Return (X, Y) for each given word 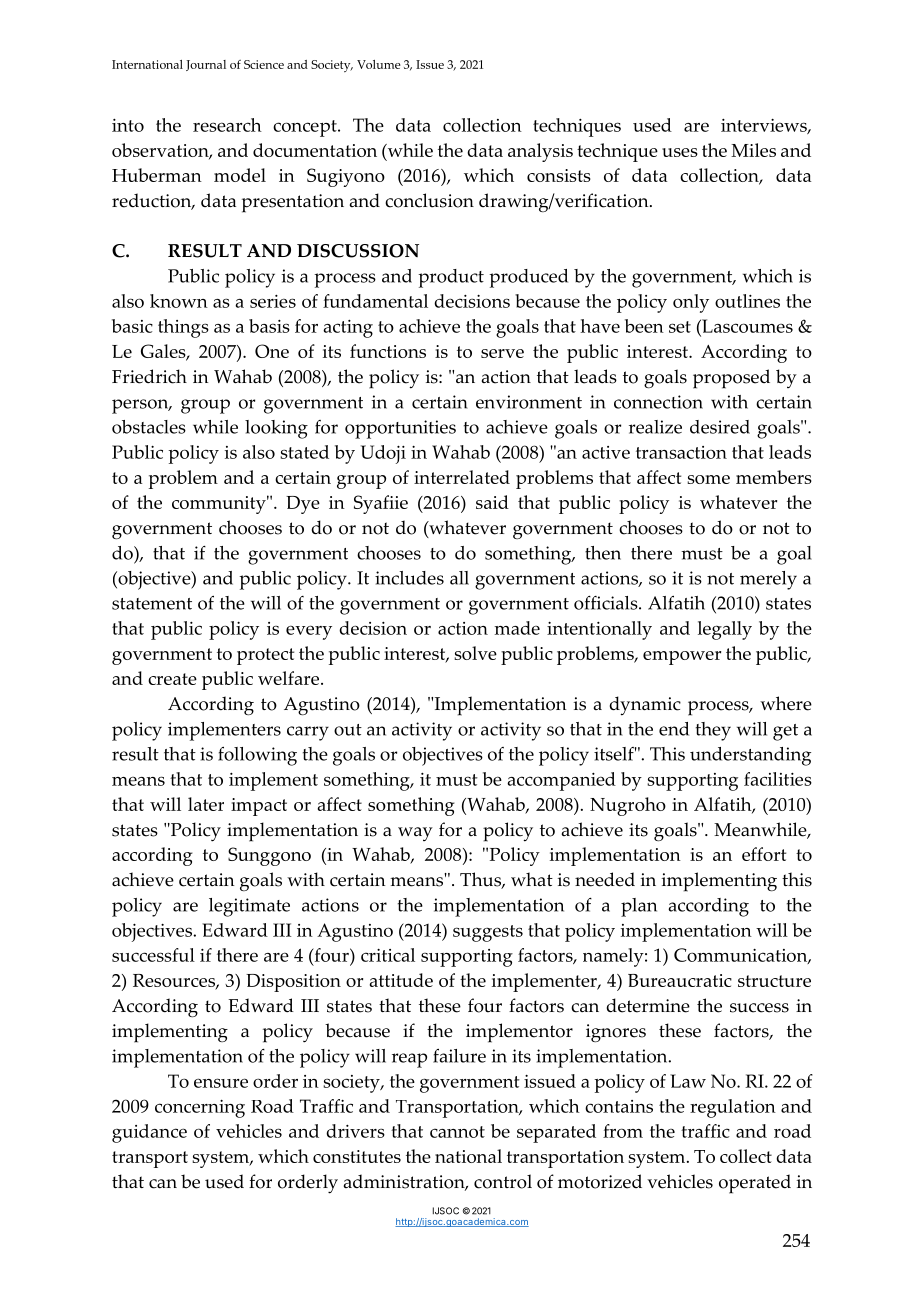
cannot (457, 1132)
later (206, 804)
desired (720, 427)
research (227, 125)
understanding (750, 756)
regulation (733, 1108)
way (415, 834)
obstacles (149, 427)
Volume (379, 64)
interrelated (462, 477)
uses (680, 152)
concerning (200, 1109)
